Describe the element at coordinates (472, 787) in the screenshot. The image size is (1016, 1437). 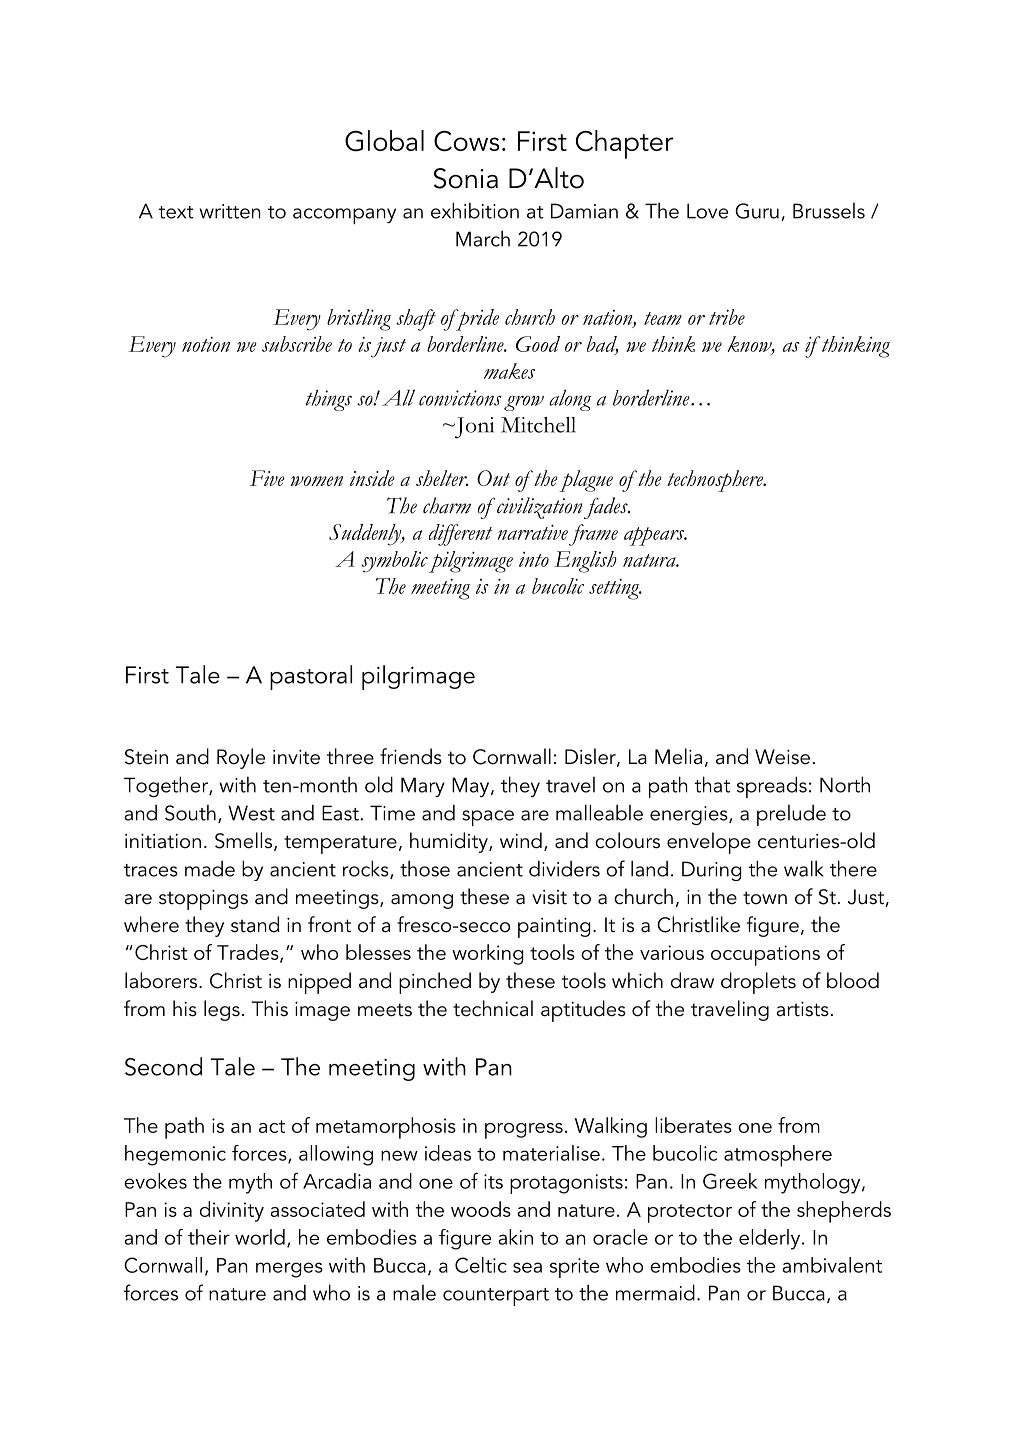
I see `May` at that location.
